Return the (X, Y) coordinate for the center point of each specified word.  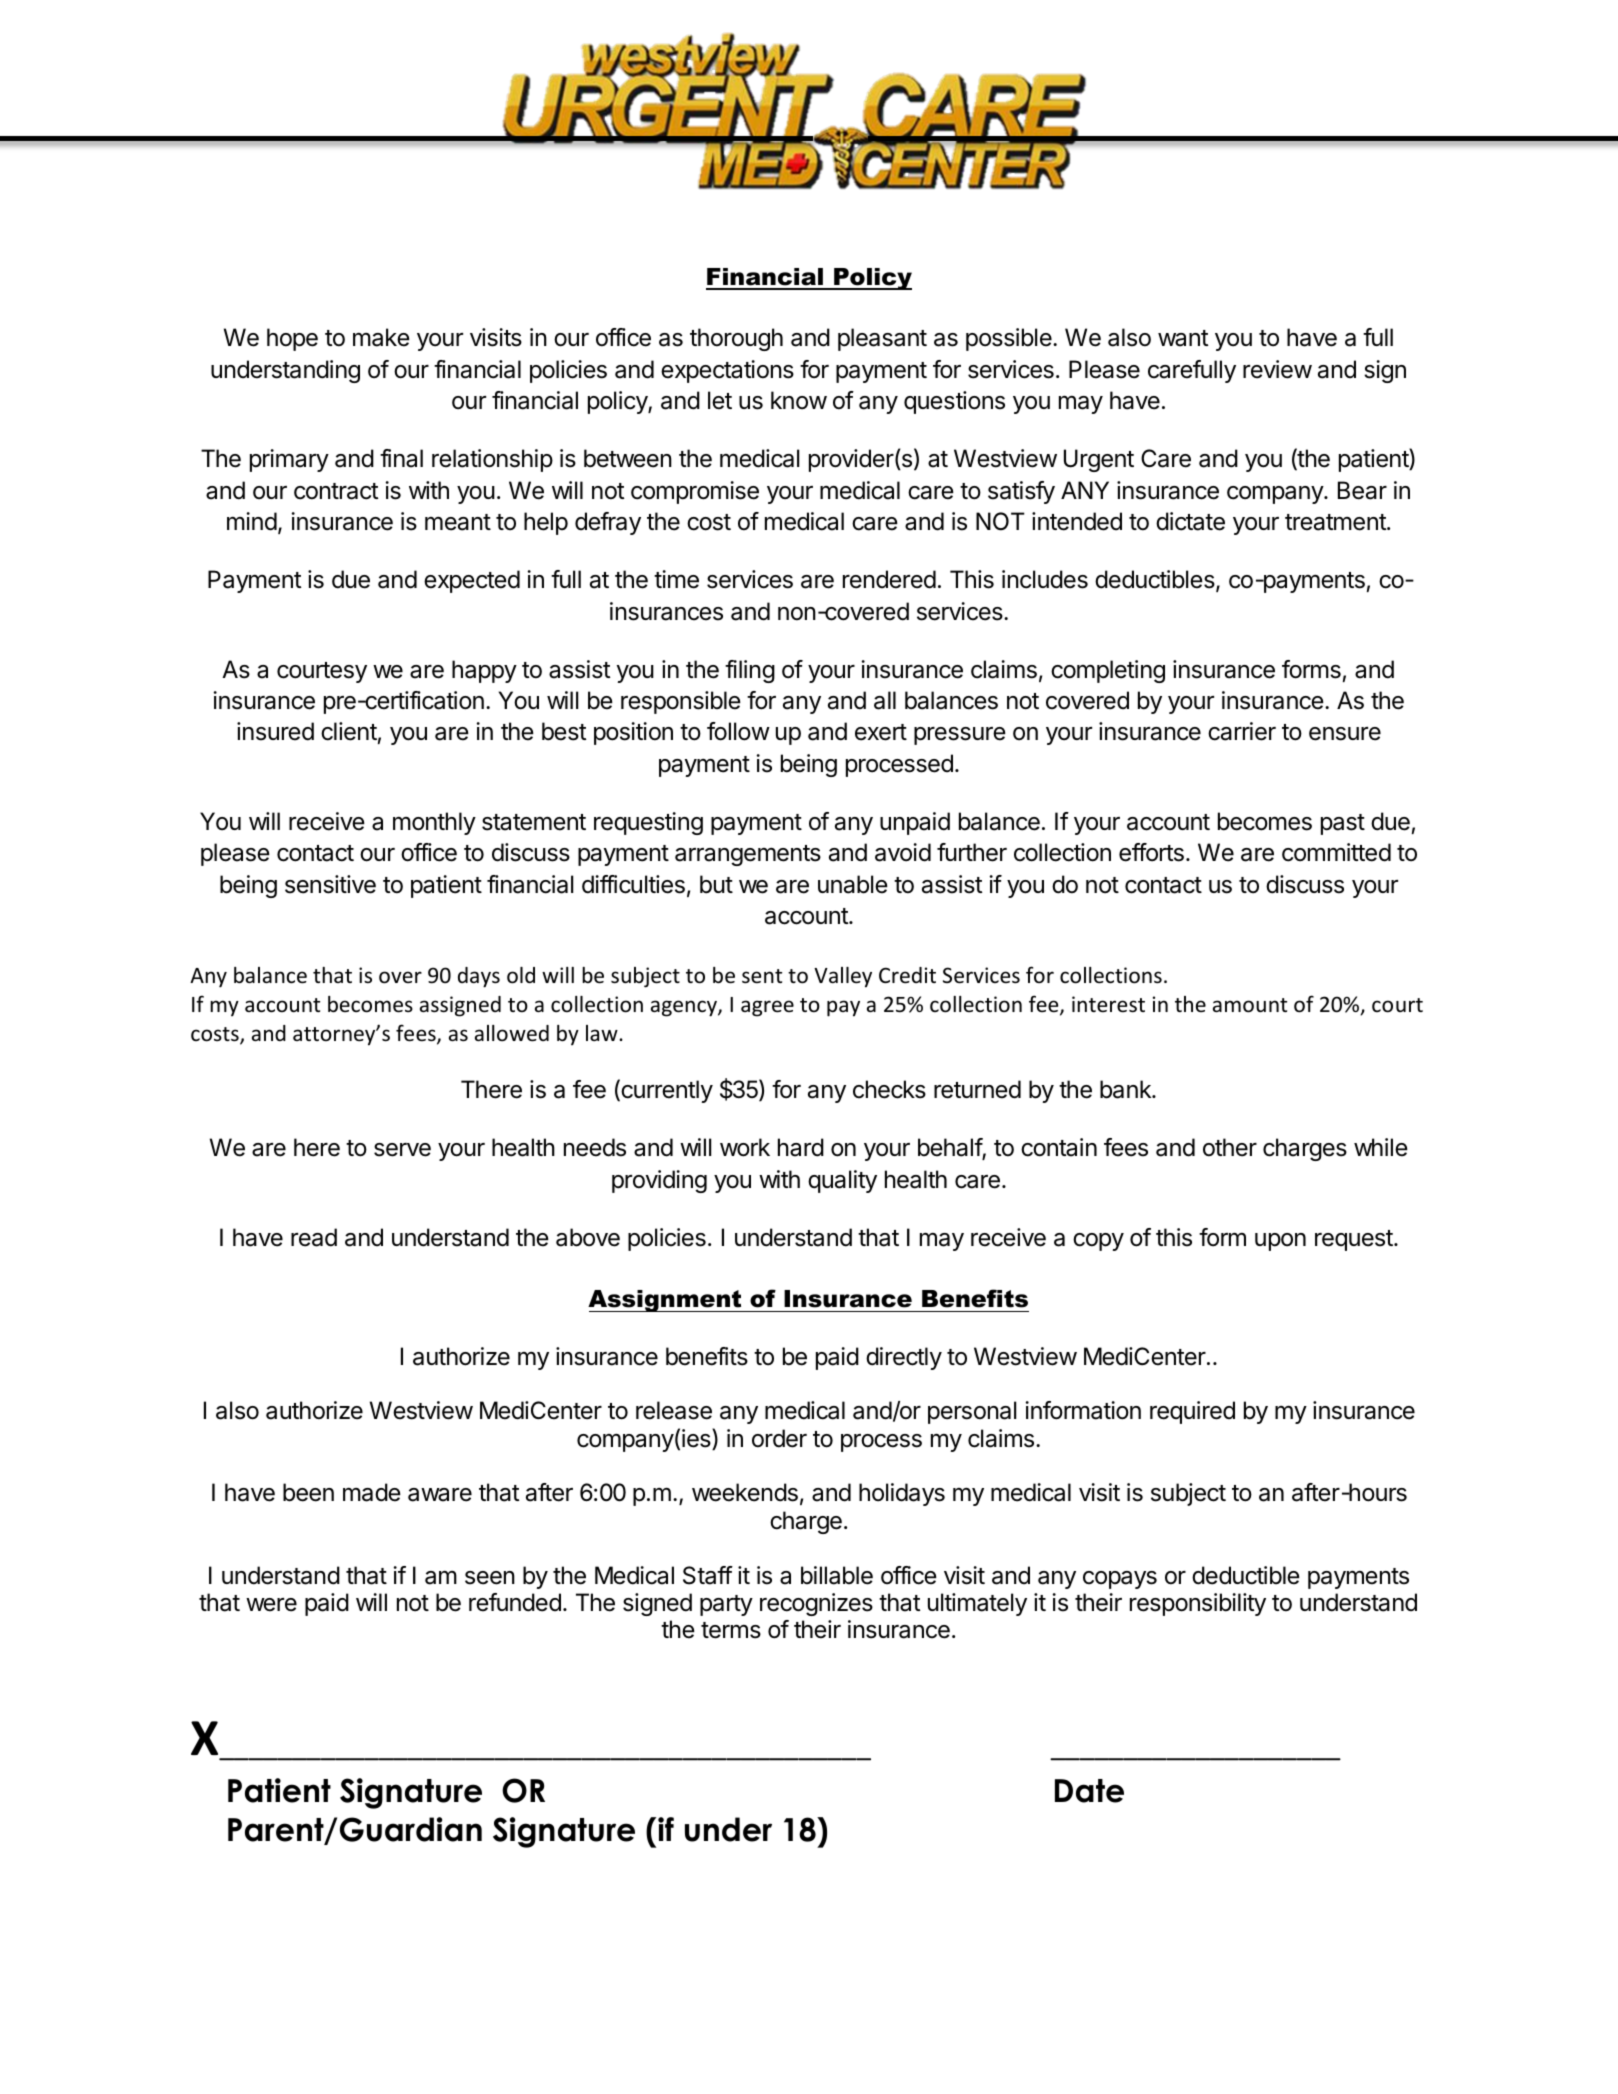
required (1192, 1412)
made (372, 1492)
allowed (512, 1033)
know (799, 400)
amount (1250, 1005)
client (349, 731)
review (1277, 369)
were (271, 1605)
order (779, 1438)
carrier (1242, 731)
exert (881, 732)
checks (889, 1089)
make (381, 337)
